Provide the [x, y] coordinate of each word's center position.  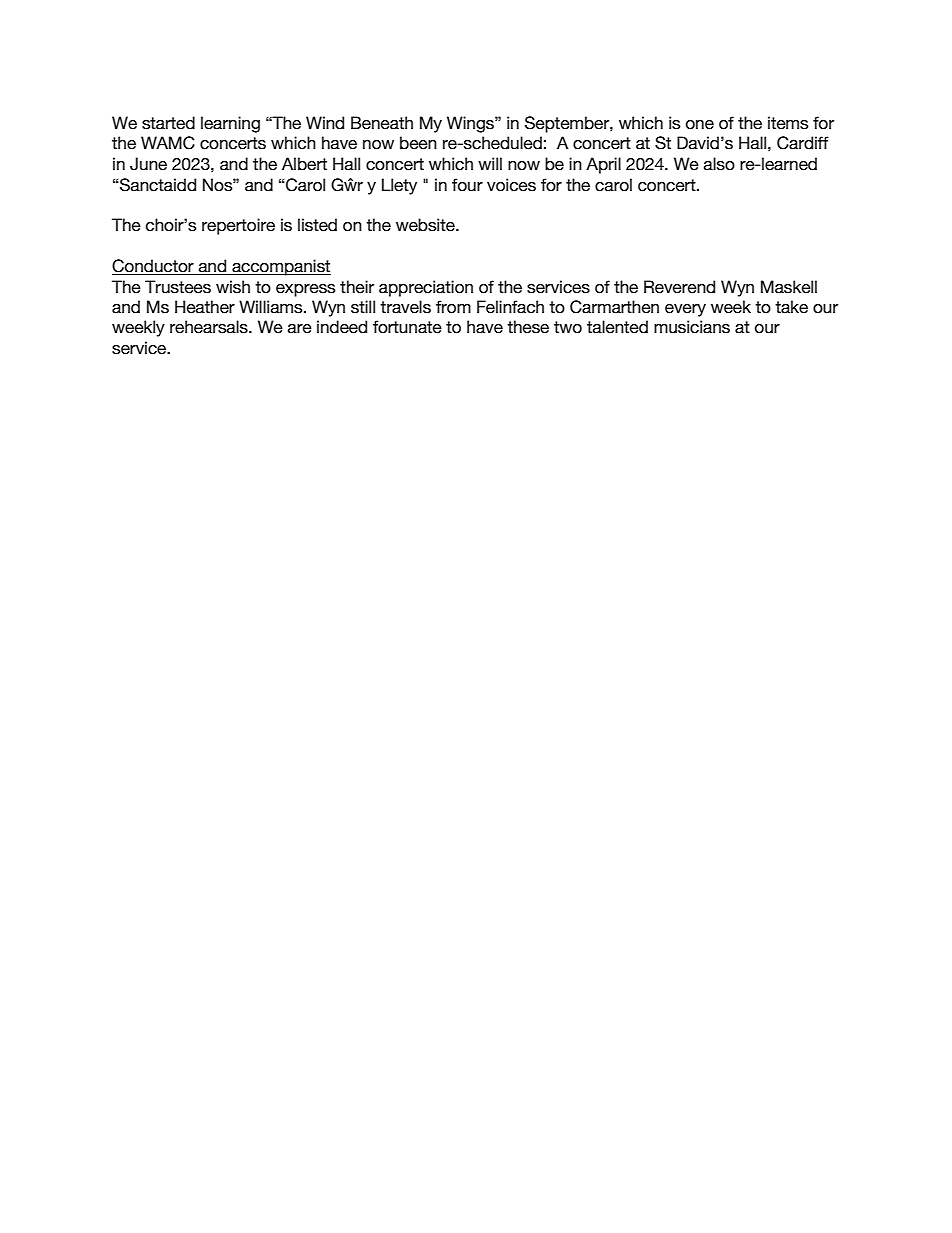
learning [230, 124]
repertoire [238, 226]
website [426, 225]
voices [511, 185]
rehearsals [210, 327]
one [700, 125]
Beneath [382, 123]
